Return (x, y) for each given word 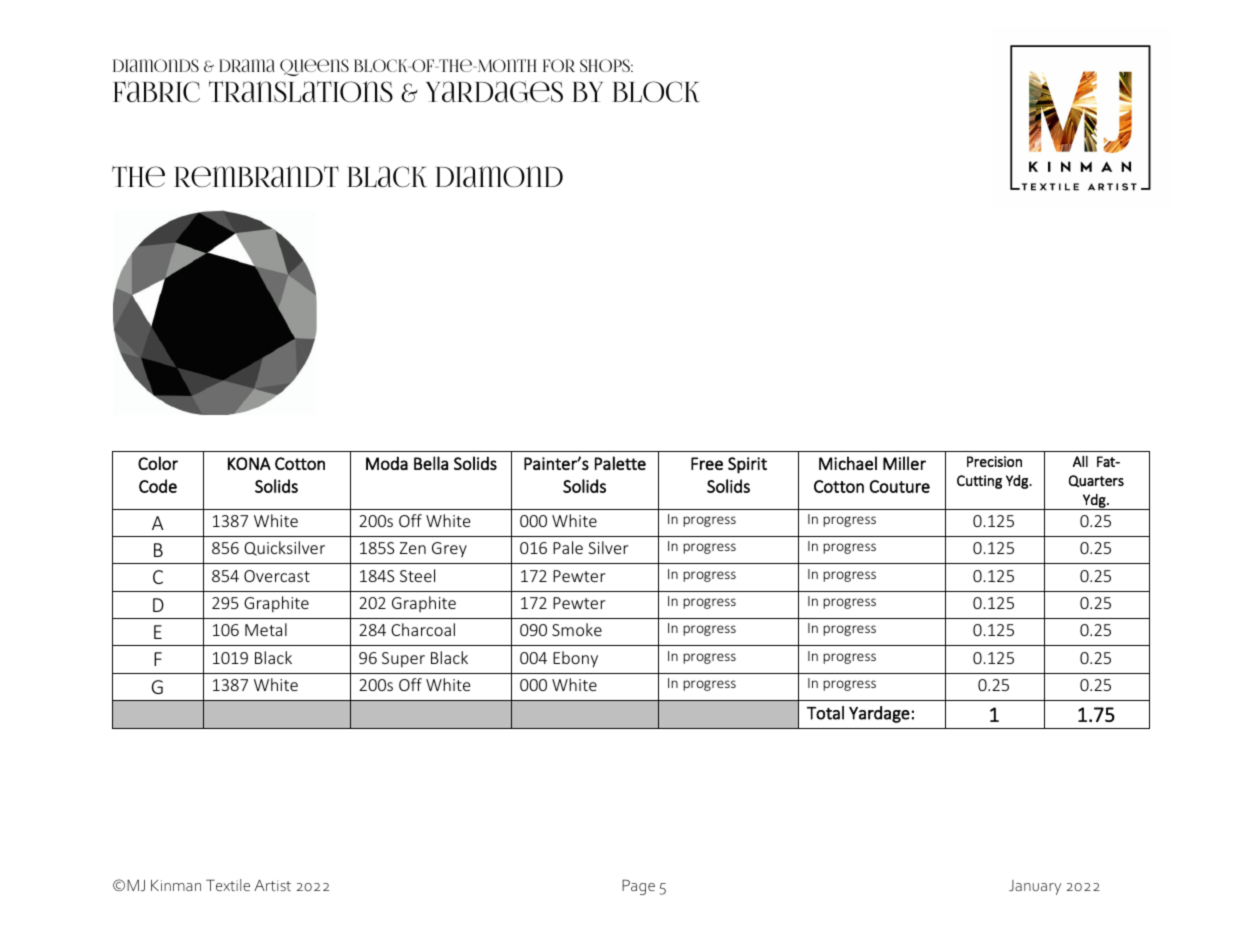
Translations (301, 91)
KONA (249, 463)
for (559, 65)
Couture (900, 486)
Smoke (577, 629)
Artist (272, 885)
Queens (314, 67)
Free (707, 463)
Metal (266, 629)
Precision (994, 461)
